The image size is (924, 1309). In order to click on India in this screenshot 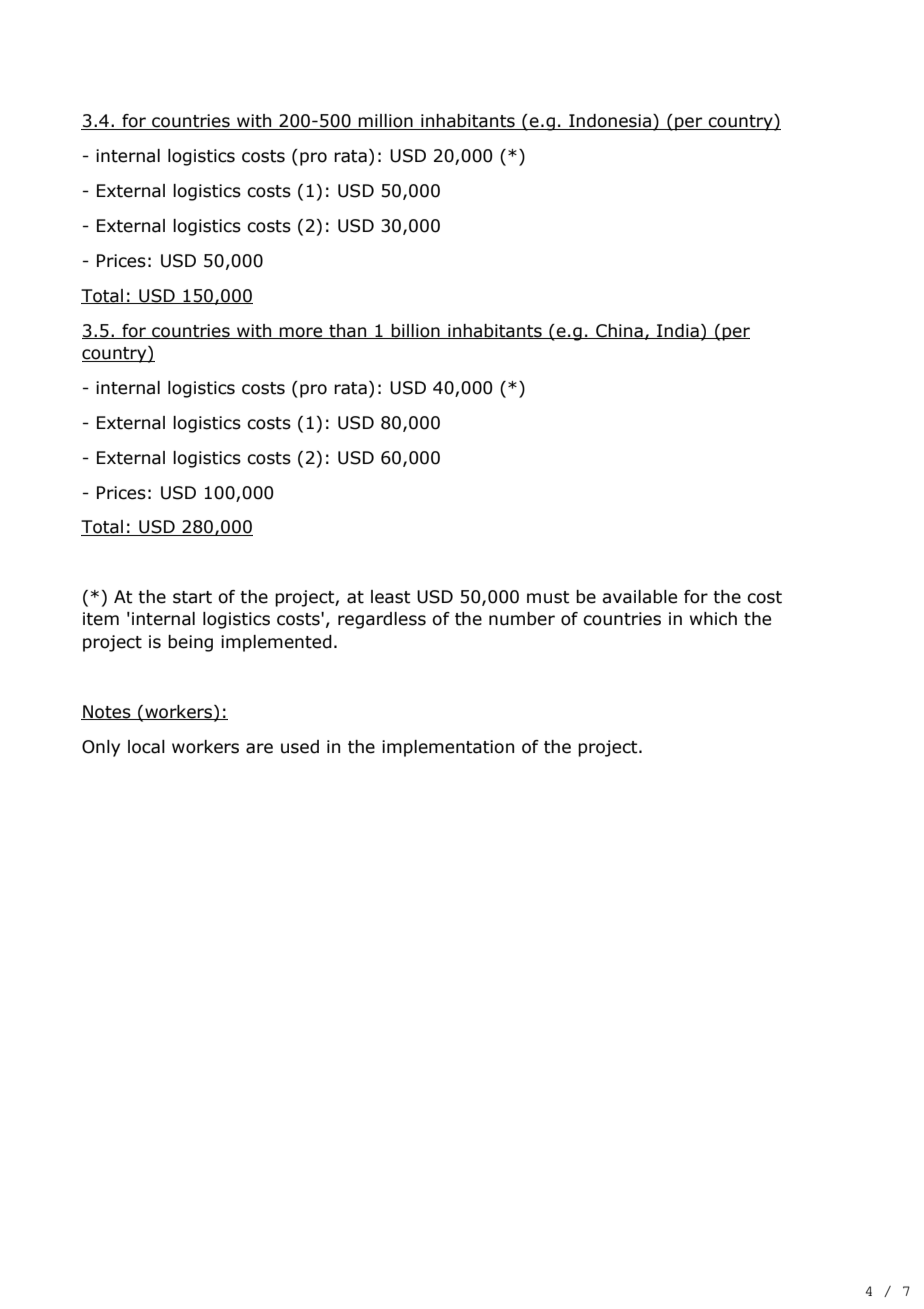, I will do `click(678, 331)`.
